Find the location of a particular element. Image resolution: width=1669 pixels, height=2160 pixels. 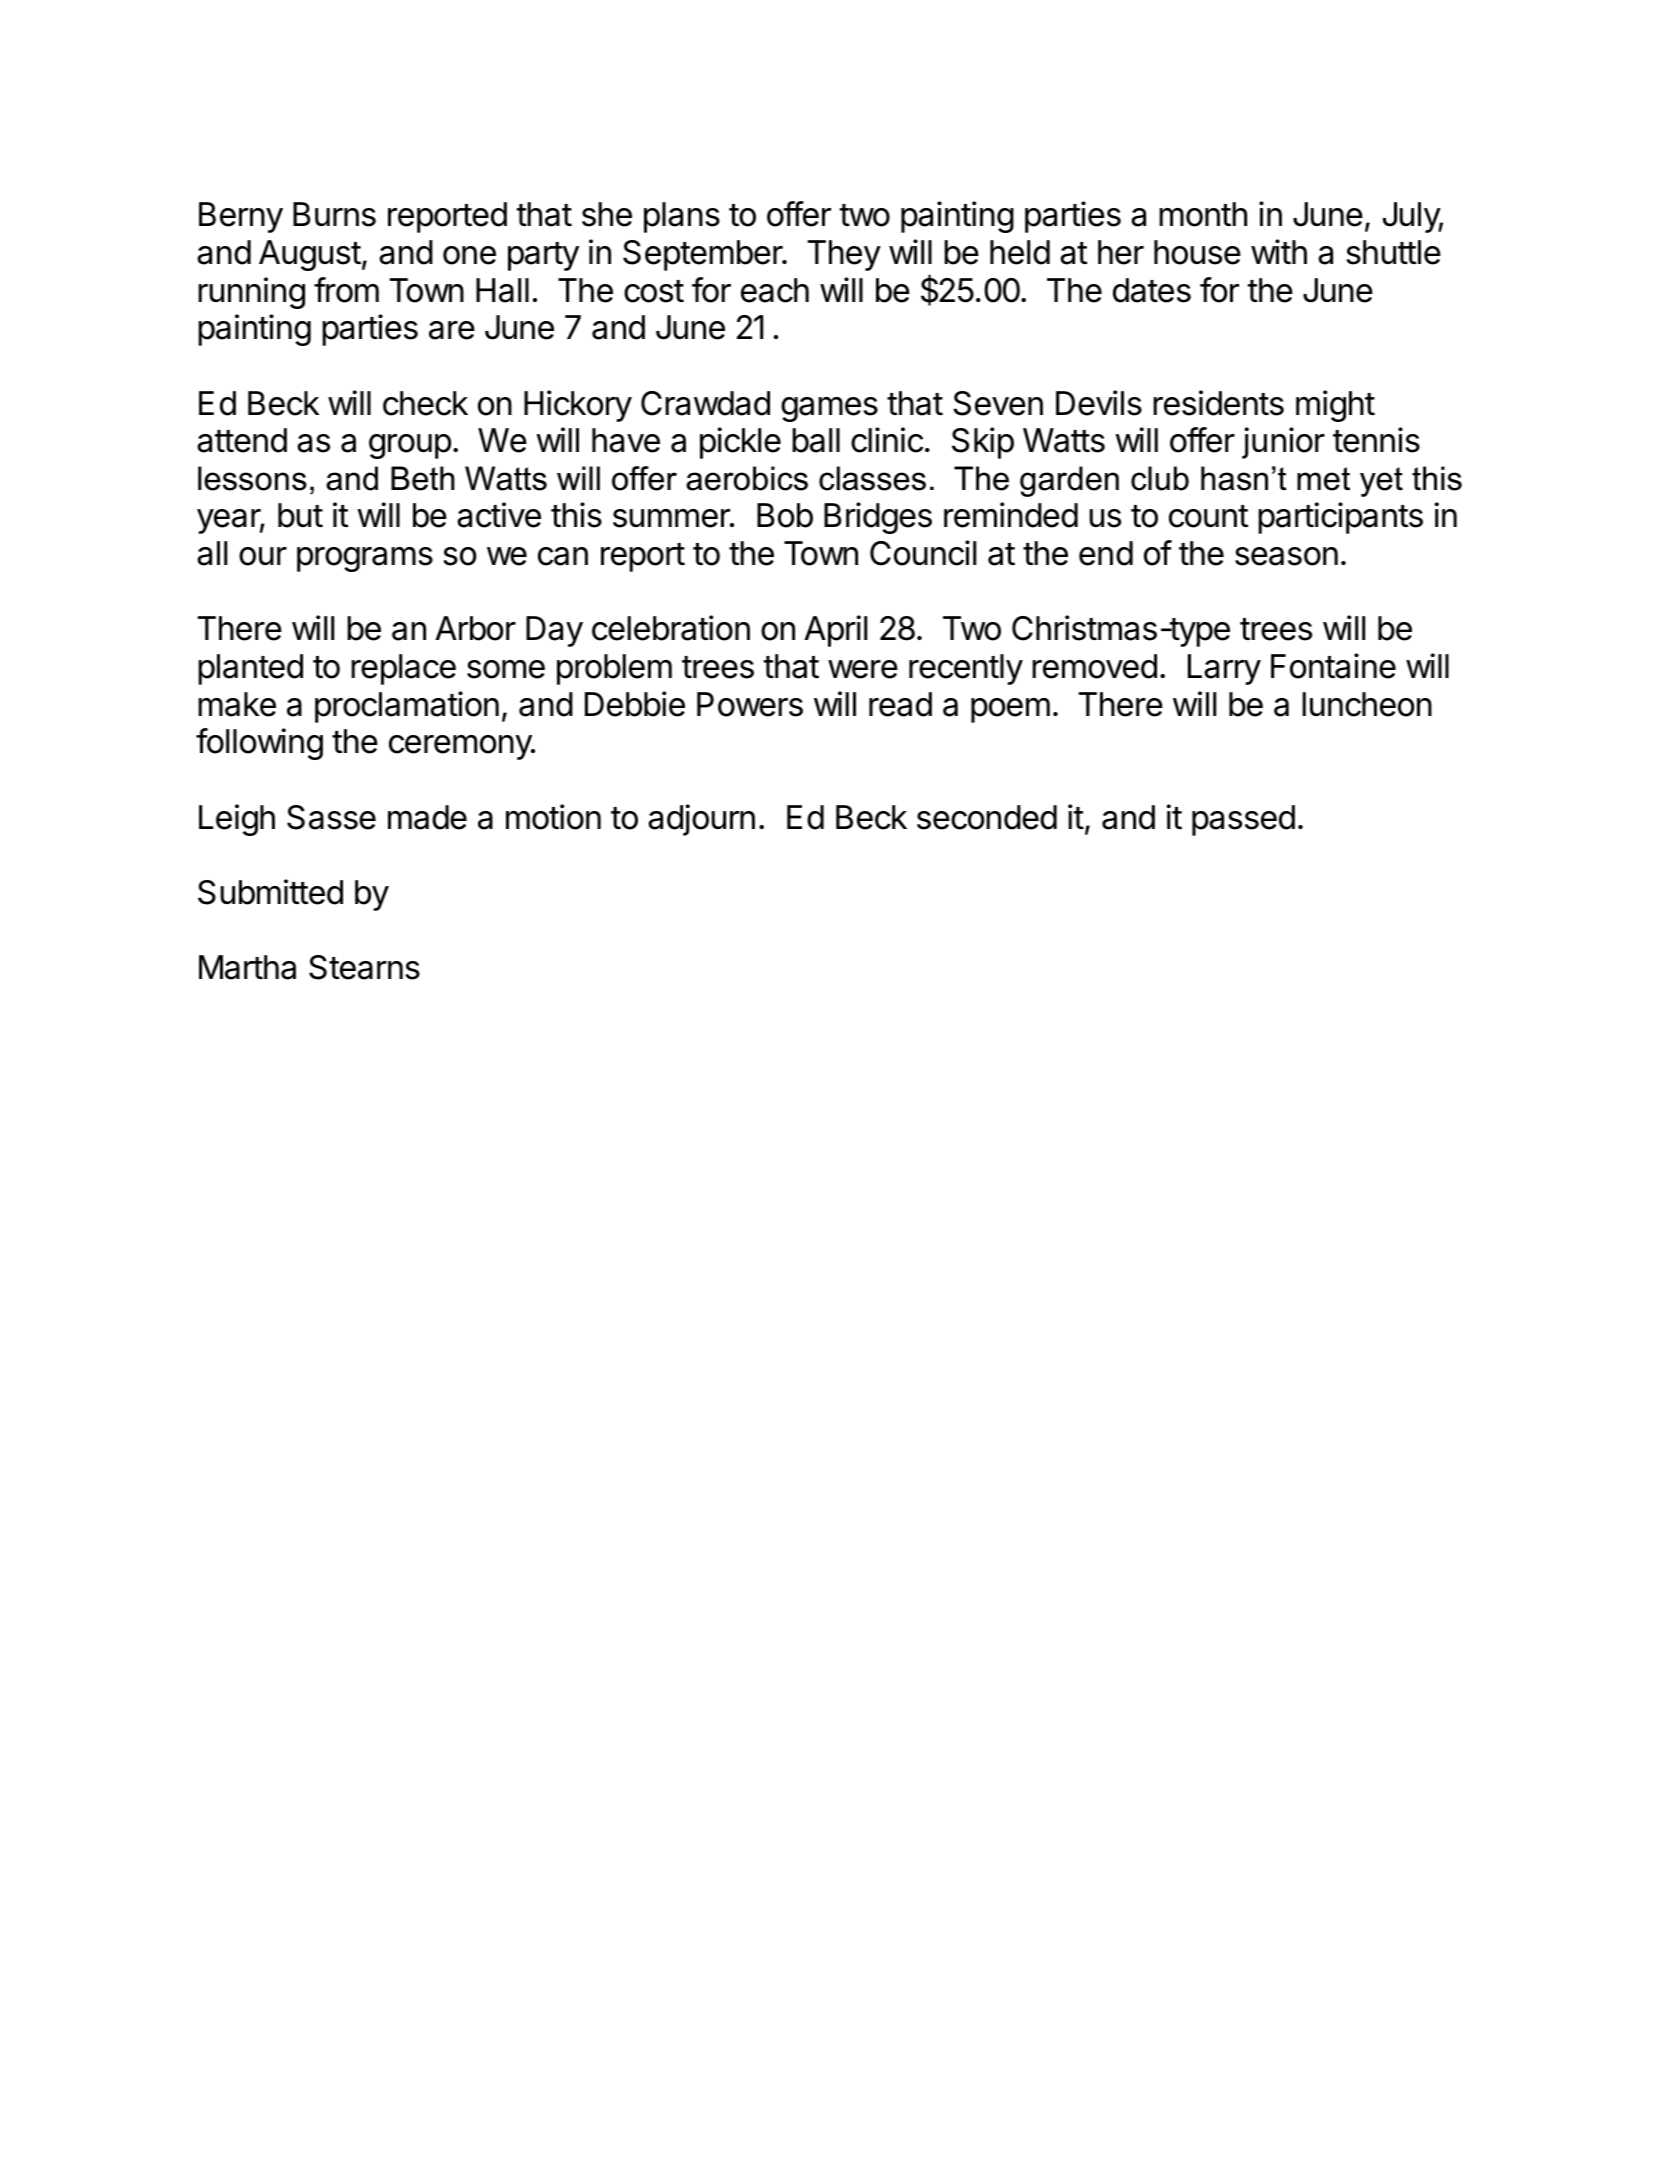

seconded is located at coordinates (987, 817).
